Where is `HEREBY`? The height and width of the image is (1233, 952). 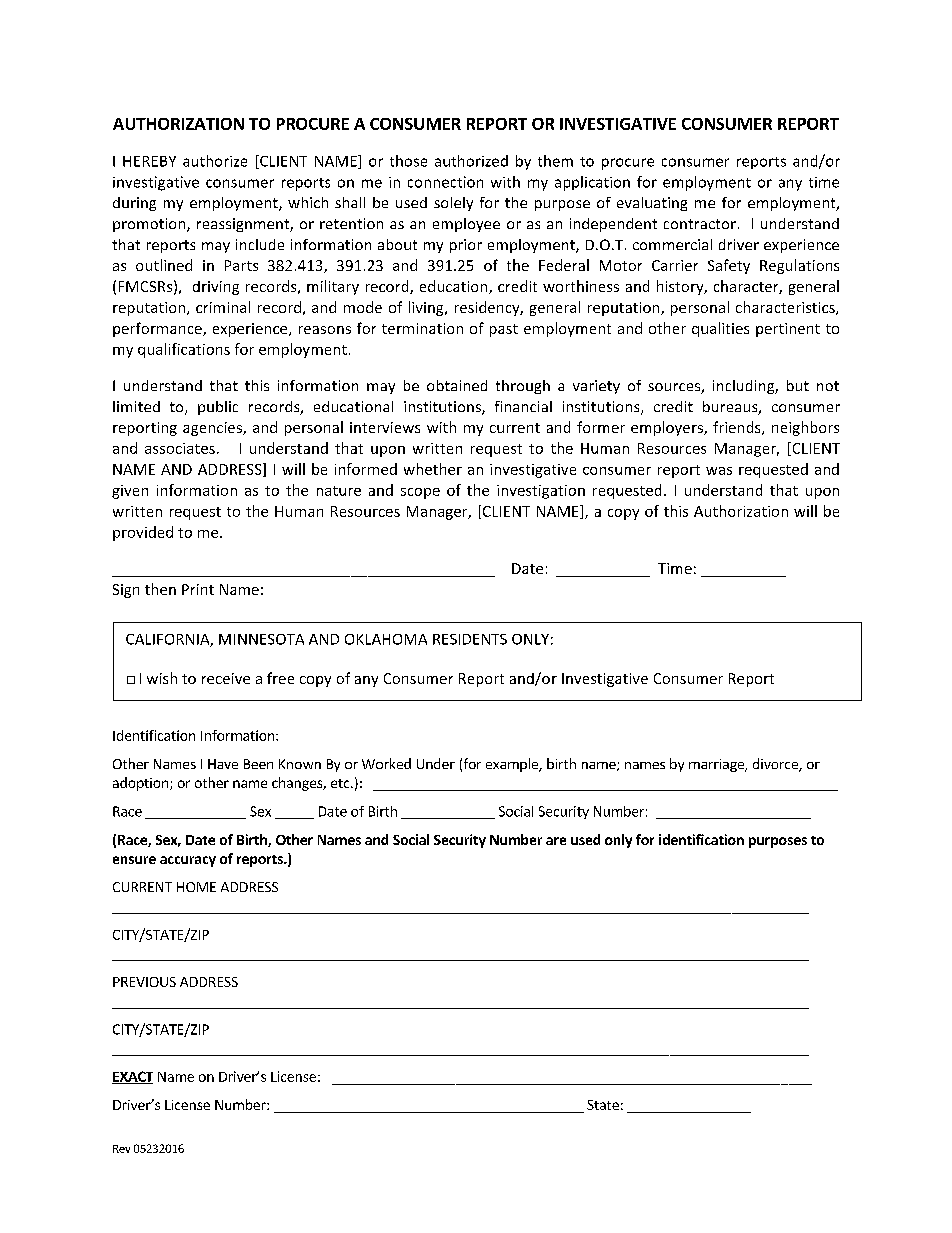
HEREBY is located at coordinates (149, 161).
